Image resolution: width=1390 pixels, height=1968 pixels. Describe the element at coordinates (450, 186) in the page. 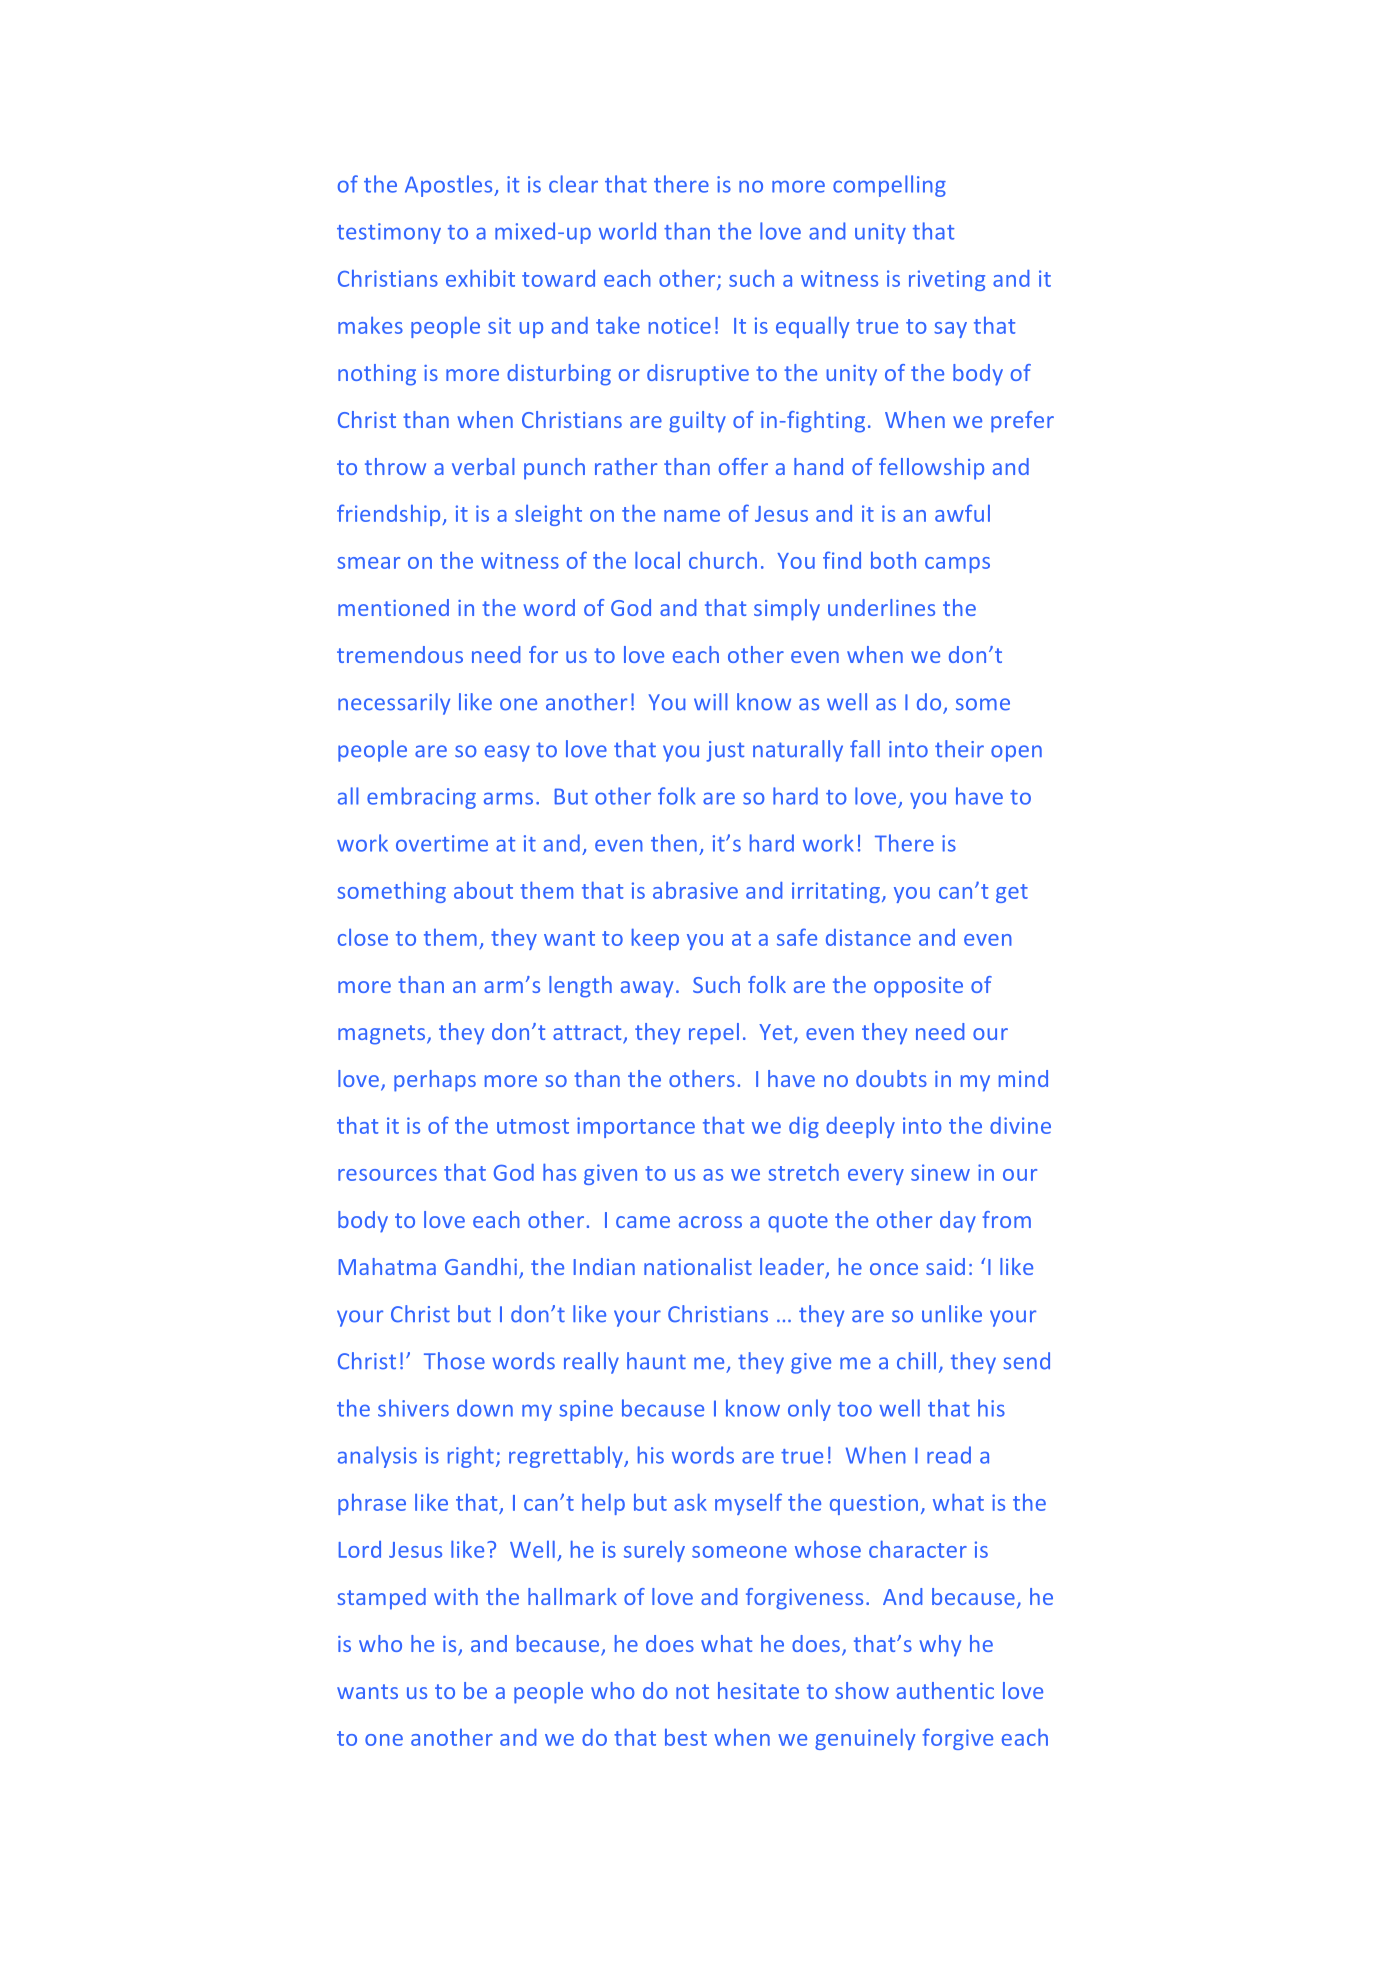

I see `Apostles` at that location.
